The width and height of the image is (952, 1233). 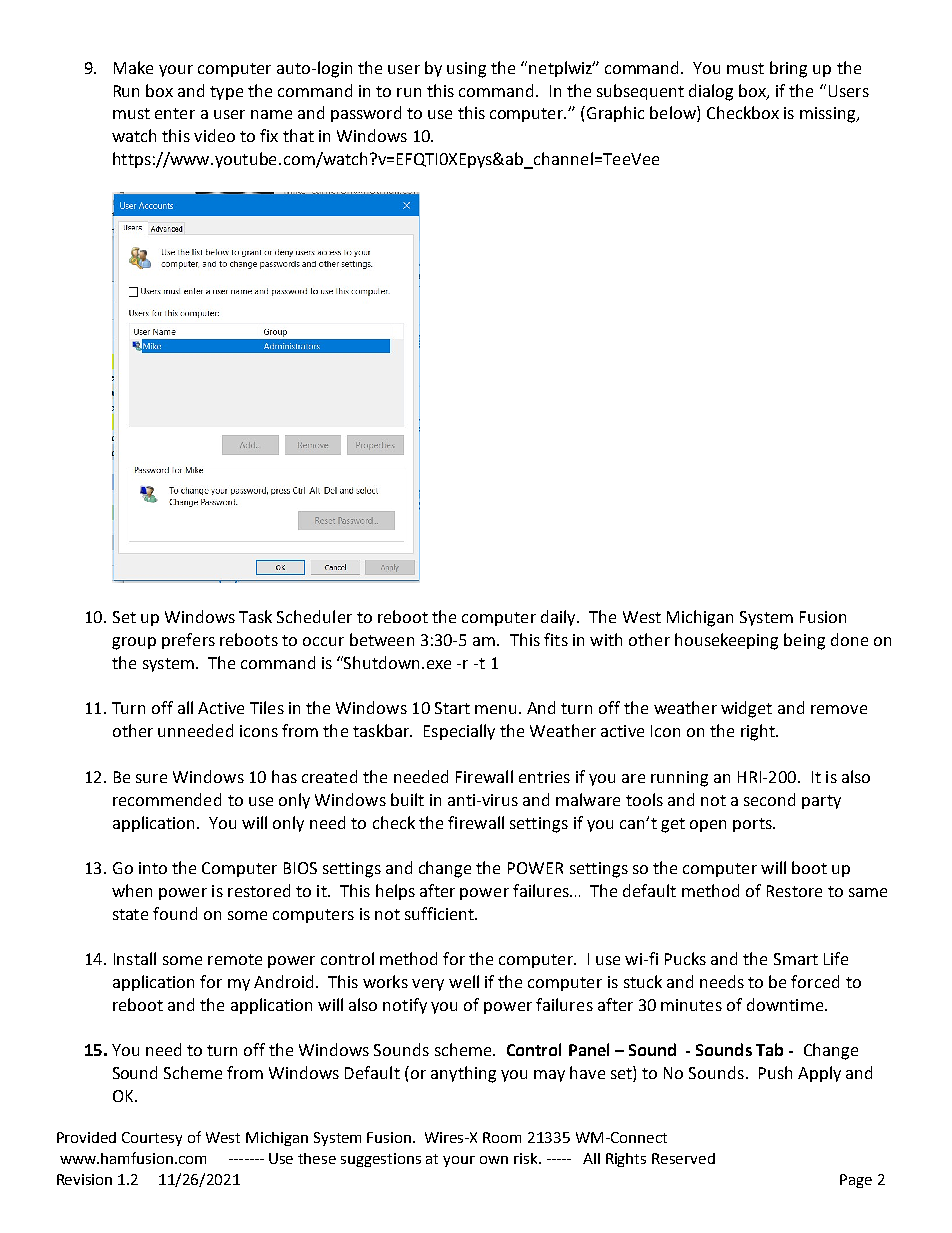 I want to click on missing, so click(x=829, y=115).
